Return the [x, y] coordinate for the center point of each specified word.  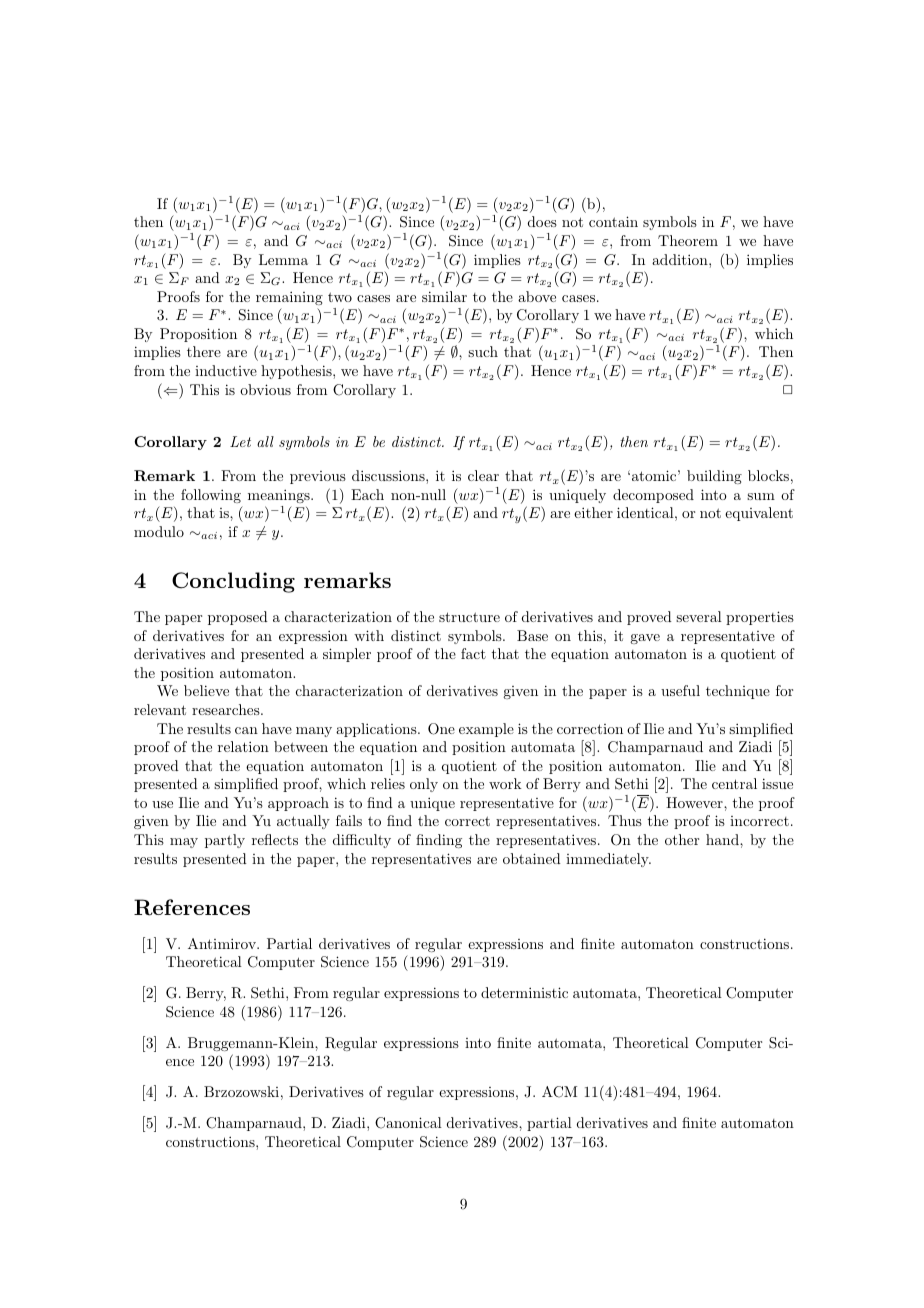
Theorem [688, 240]
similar [444, 296]
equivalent [759, 514]
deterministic [524, 992]
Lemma [283, 259]
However [695, 802]
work [505, 783]
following [211, 496]
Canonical [408, 1123]
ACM [559, 1092]
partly [225, 841]
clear [483, 475]
